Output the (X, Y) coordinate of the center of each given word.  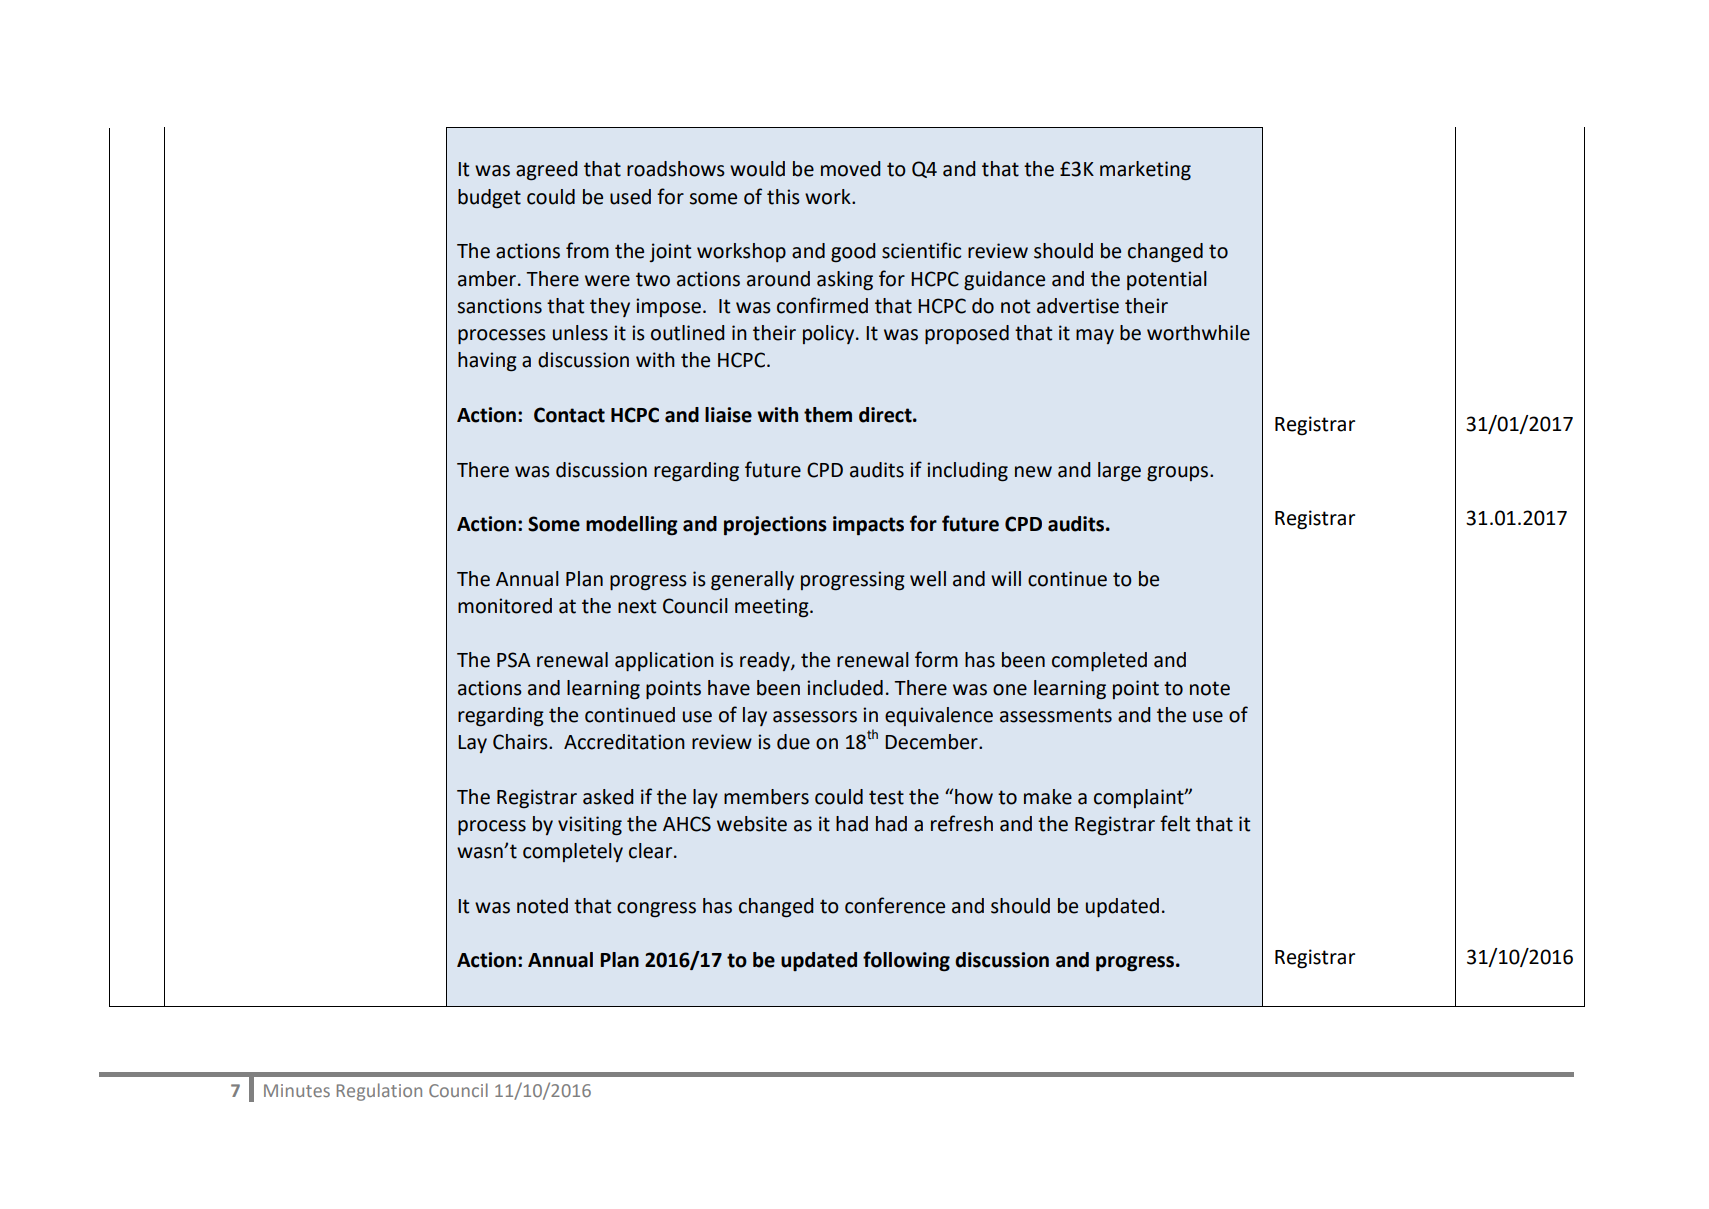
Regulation (379, 1092)
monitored (505, 606)
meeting (773, 608)
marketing (1145, 171)
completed (1099, 661)
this (783, 197)
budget (489, 199)
